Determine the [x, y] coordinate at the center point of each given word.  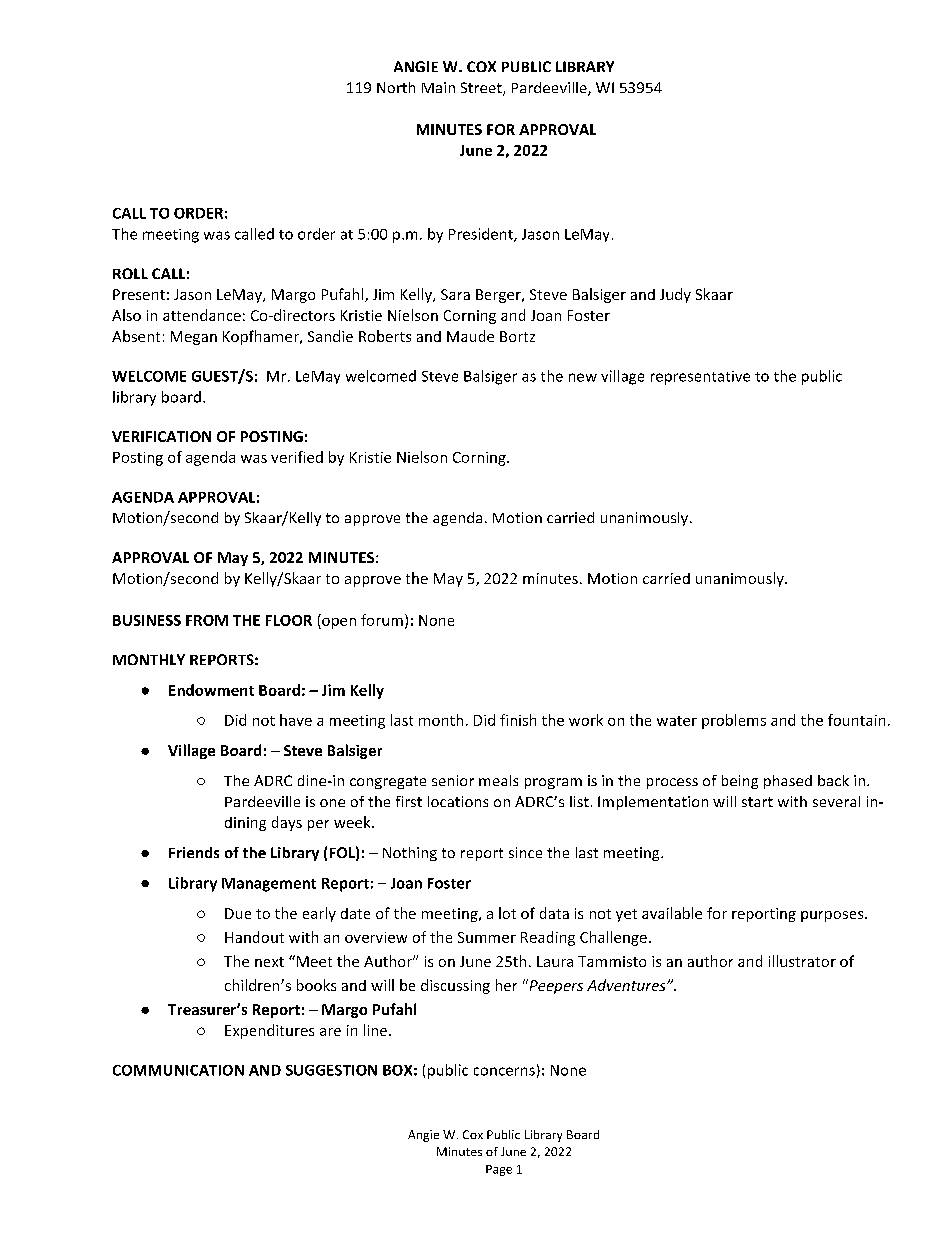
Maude [470, 336]
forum [382, 620]
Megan [194, 338]
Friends [194, 852]
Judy [675, 295]
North [396, 87]
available [672, 913]
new [583, 377]
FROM [207, 620]
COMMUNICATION [178, 1070]
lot [507, 913]
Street [482, 89]
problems [734, 721]
